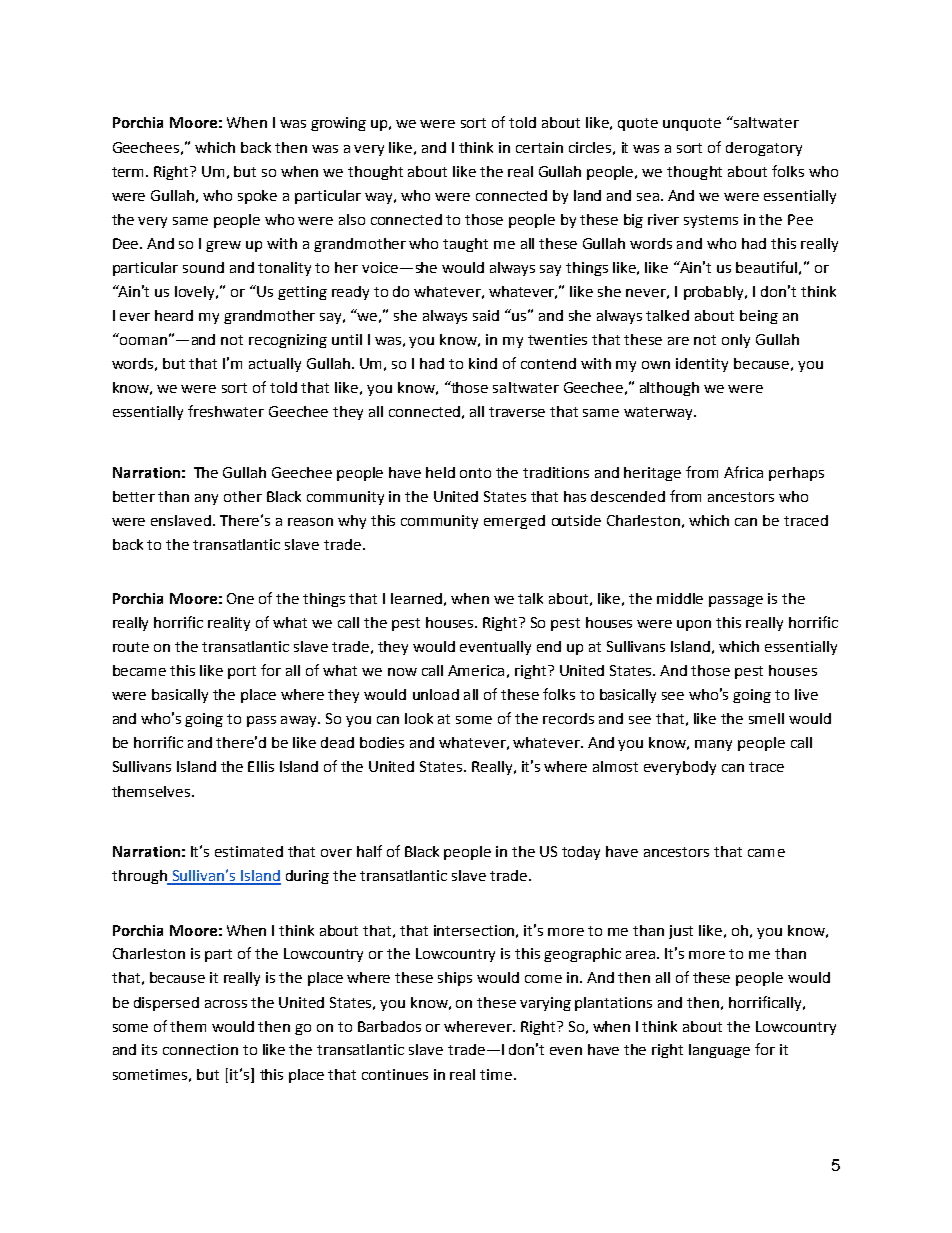  What do you see at coordinates (539, 147) in the document?
I see `certain` at bounding box center [539, 147].
